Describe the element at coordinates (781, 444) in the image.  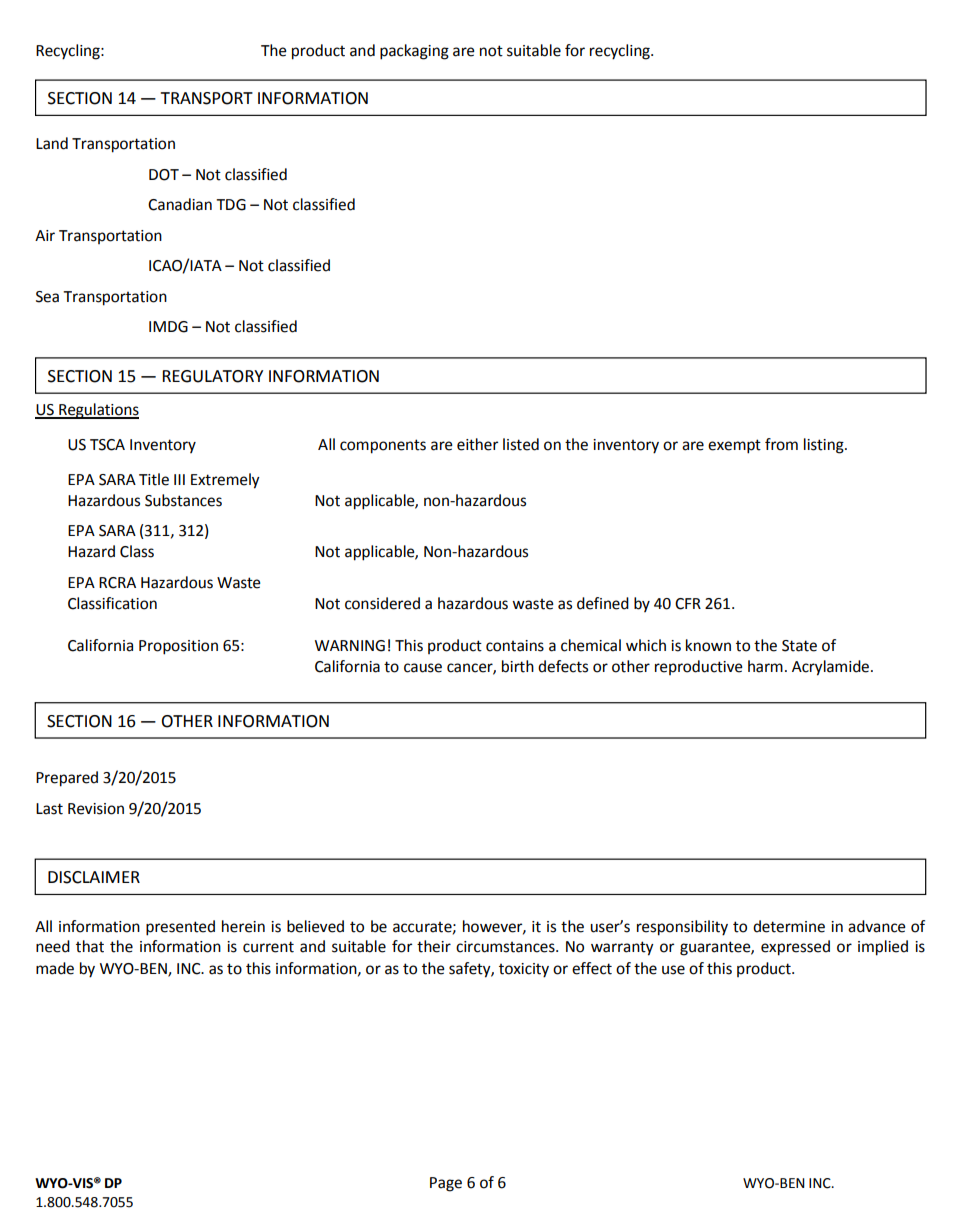
I see `from` at that location.
